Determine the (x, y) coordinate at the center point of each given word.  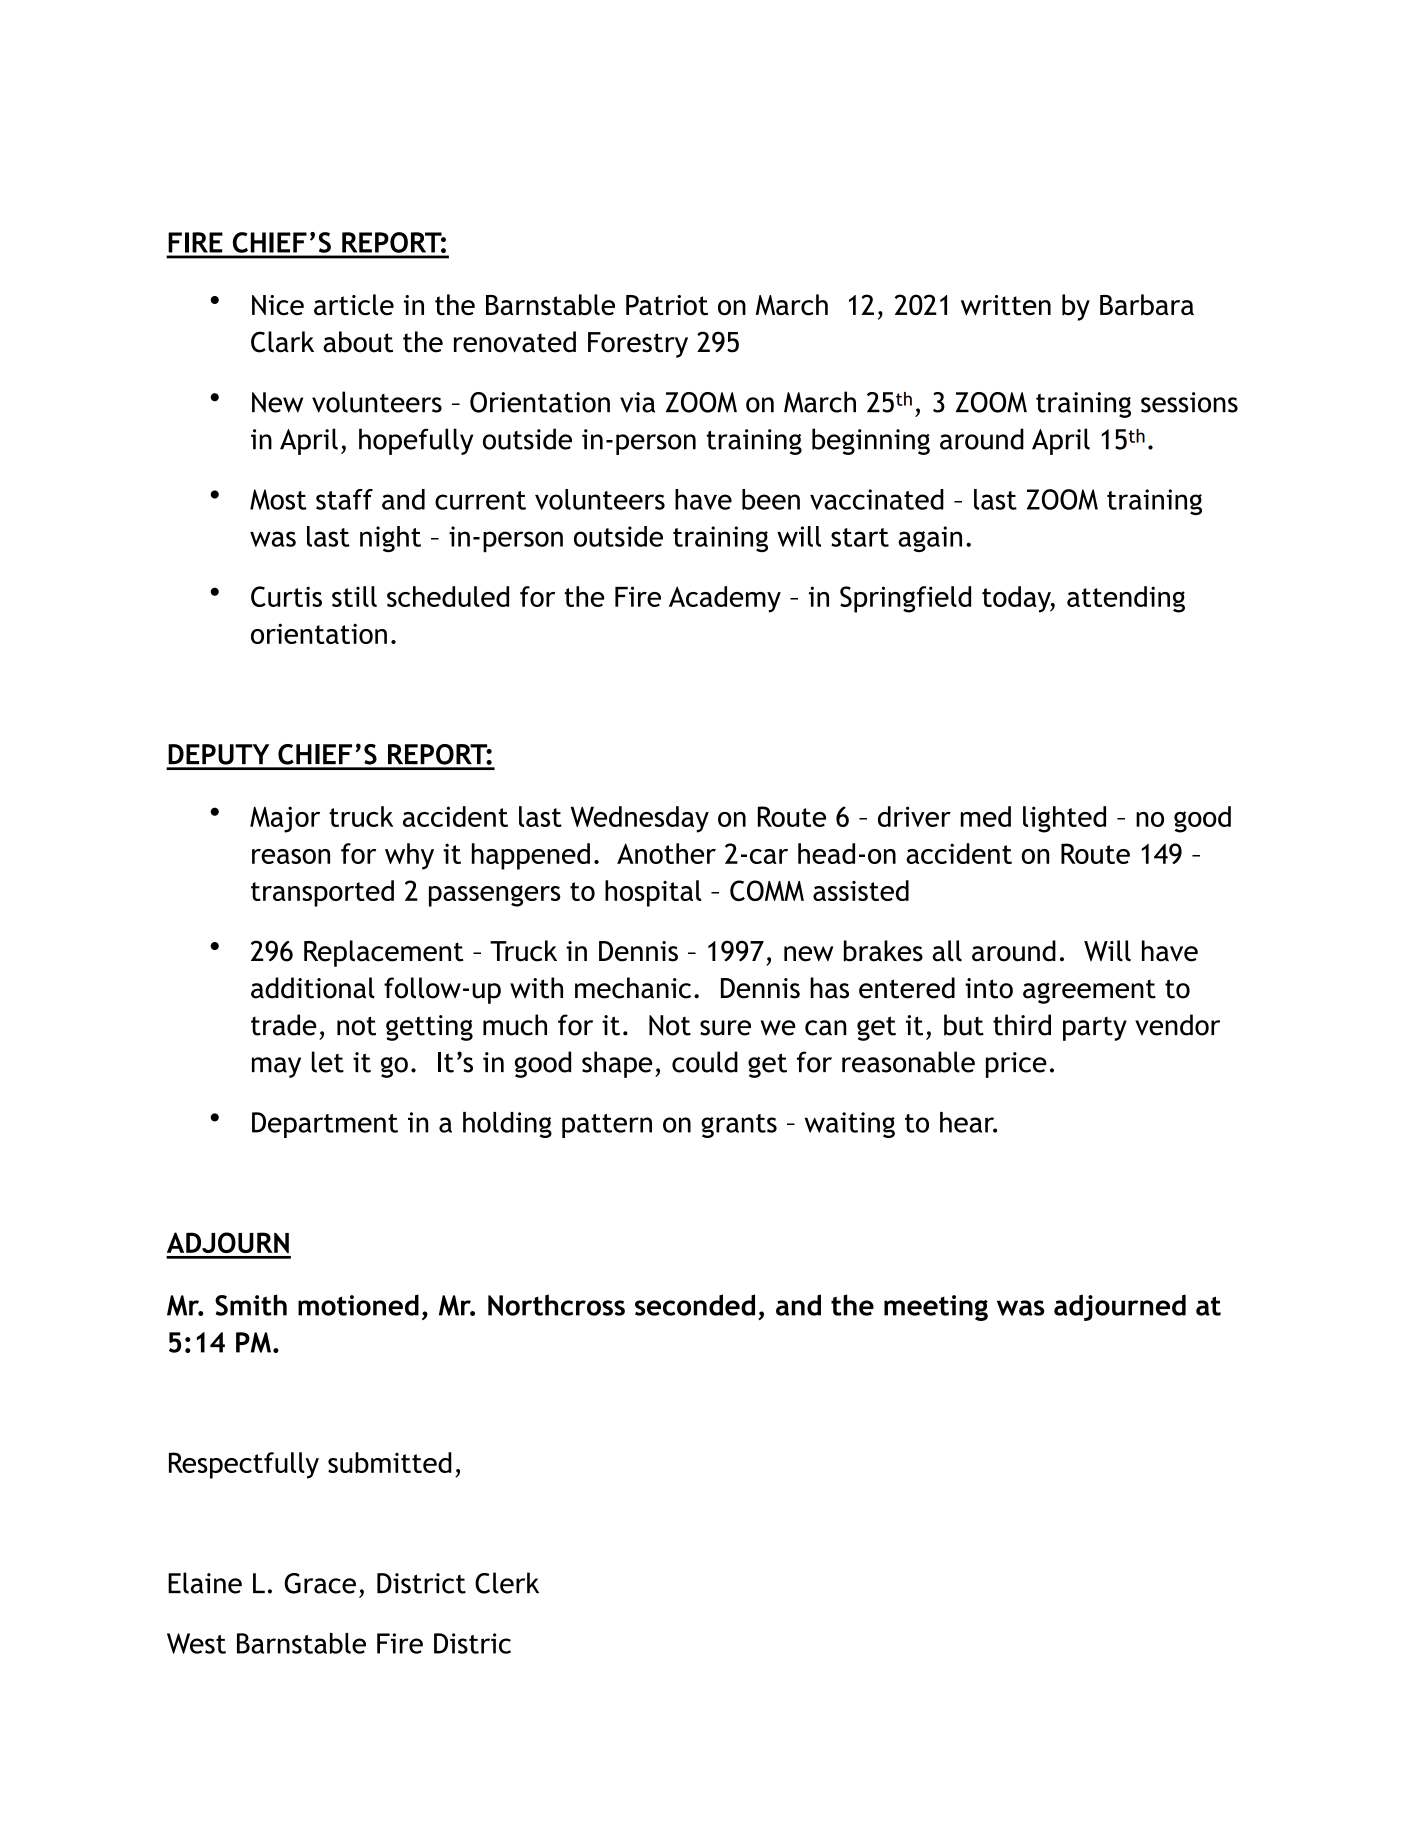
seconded (695, 1305)
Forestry (638, 345)
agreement (1089, 992)
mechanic (633, 988)
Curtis (286, 596)
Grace (320, 1583)
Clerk (507, 1583)
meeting (936, 1308)
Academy (725, 599)
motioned (358, 1305)
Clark (282, 342)
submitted (390, 1462)
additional (313, 988)
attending (1126, 599)
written (1006, 305)
